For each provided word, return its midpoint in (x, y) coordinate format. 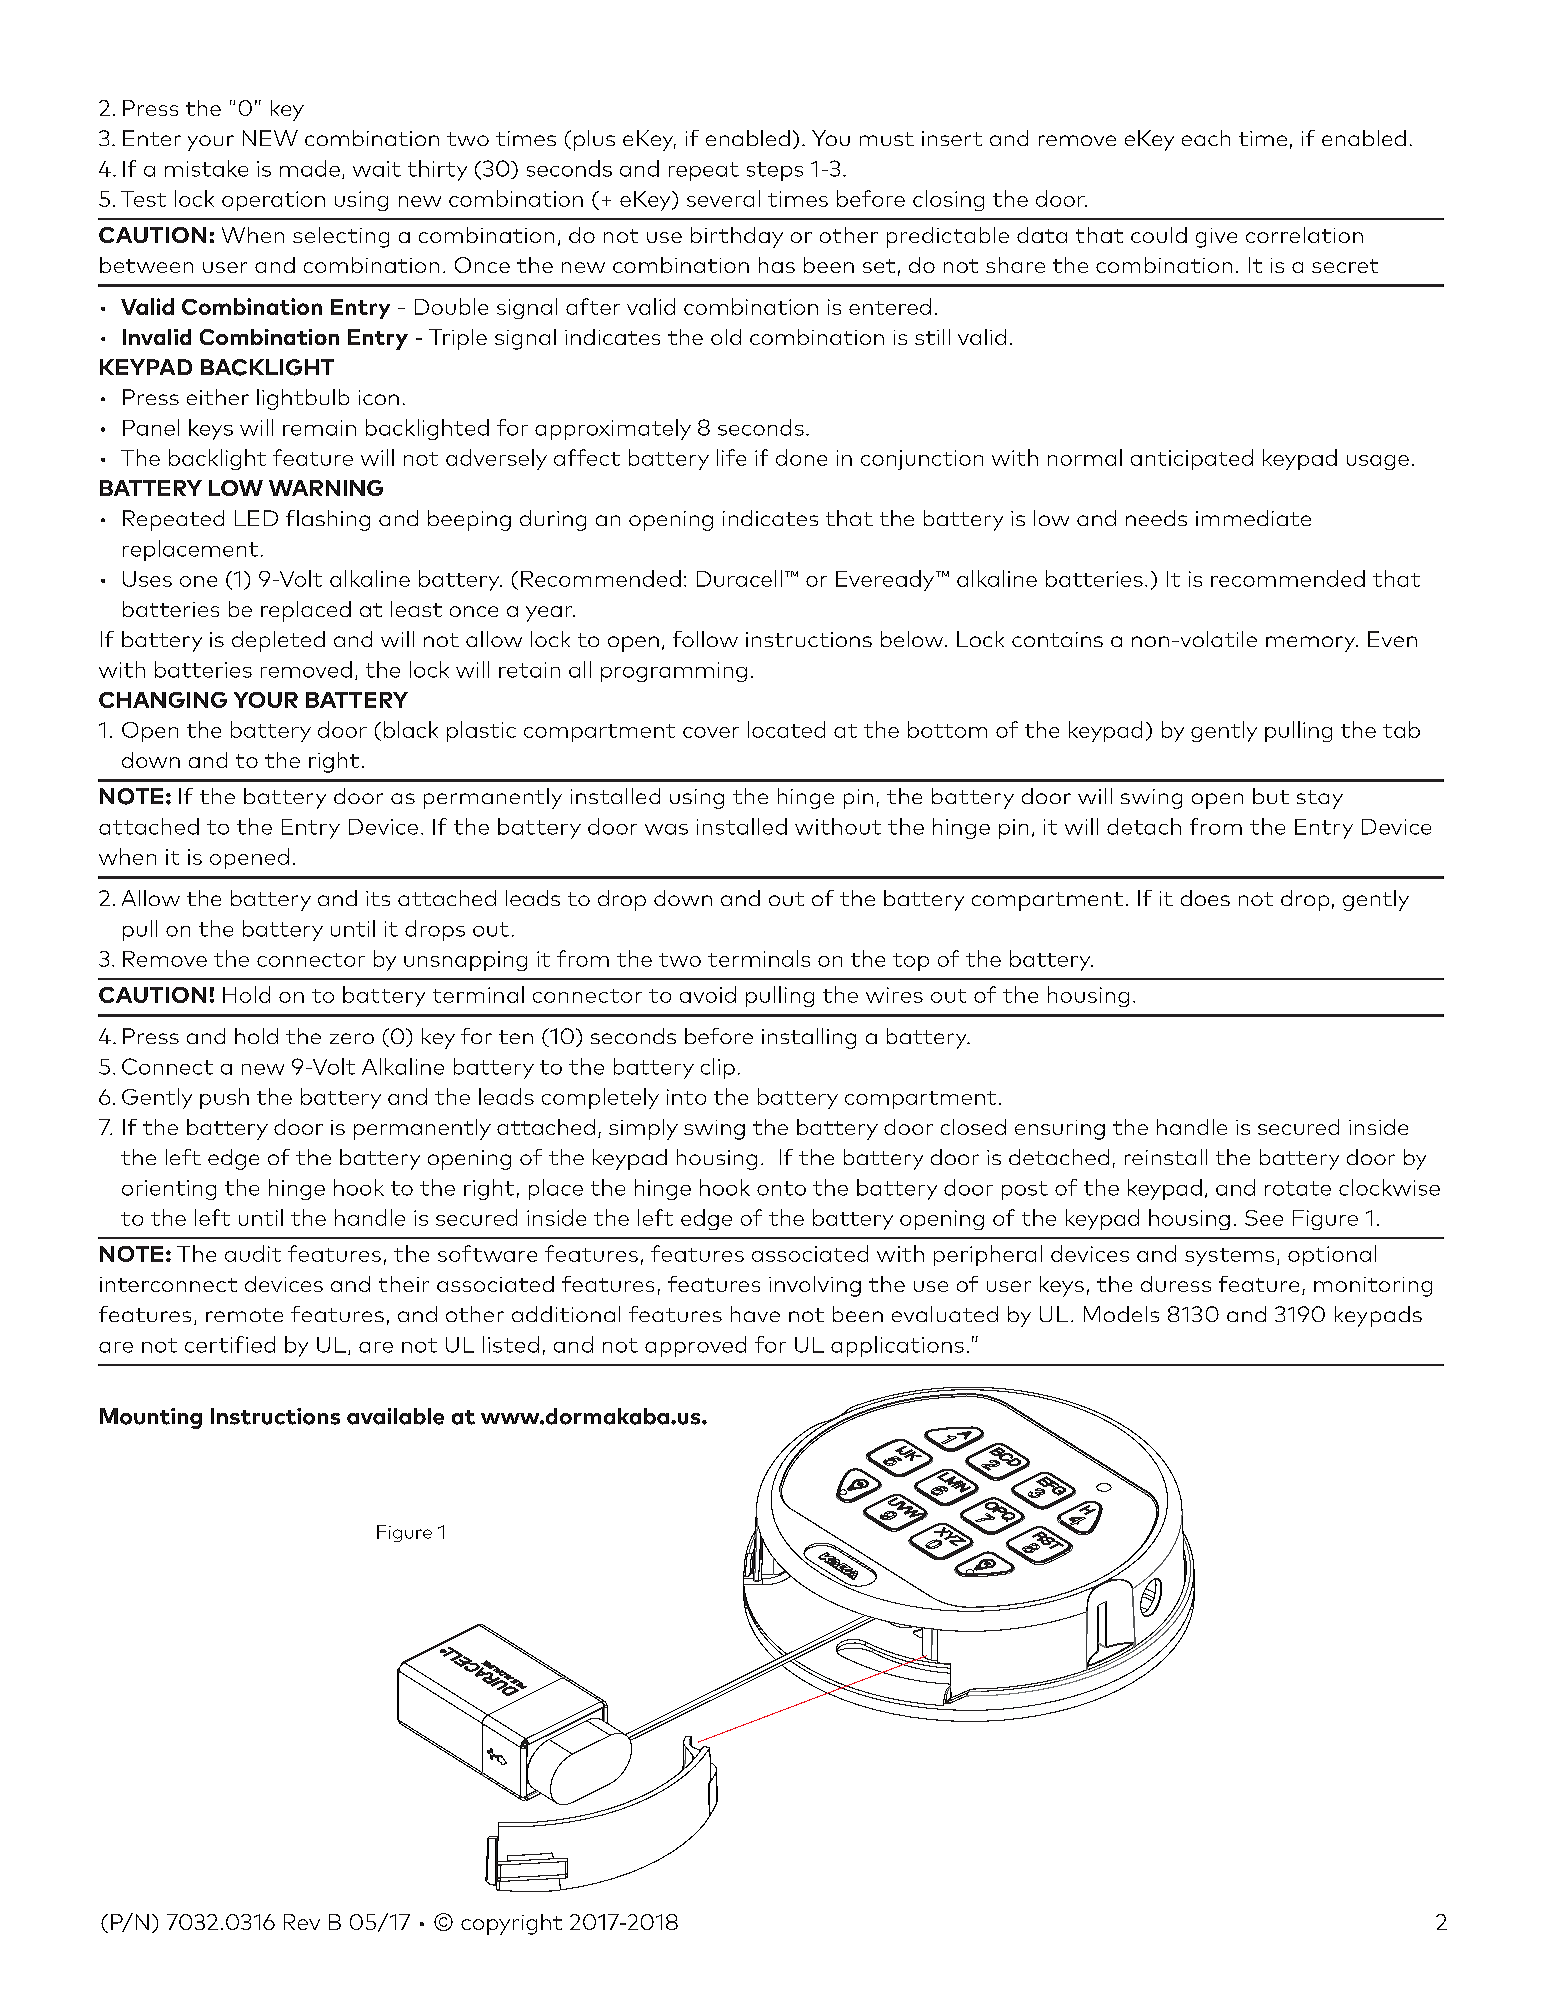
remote (244, 1315)
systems (1229, 1257)
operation (273, 201)
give (1216, 238)
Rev (302, 1922)
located (786, 729)
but (1271, 796)
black (411, 729)
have (755, 1314)
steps (775, 171)
